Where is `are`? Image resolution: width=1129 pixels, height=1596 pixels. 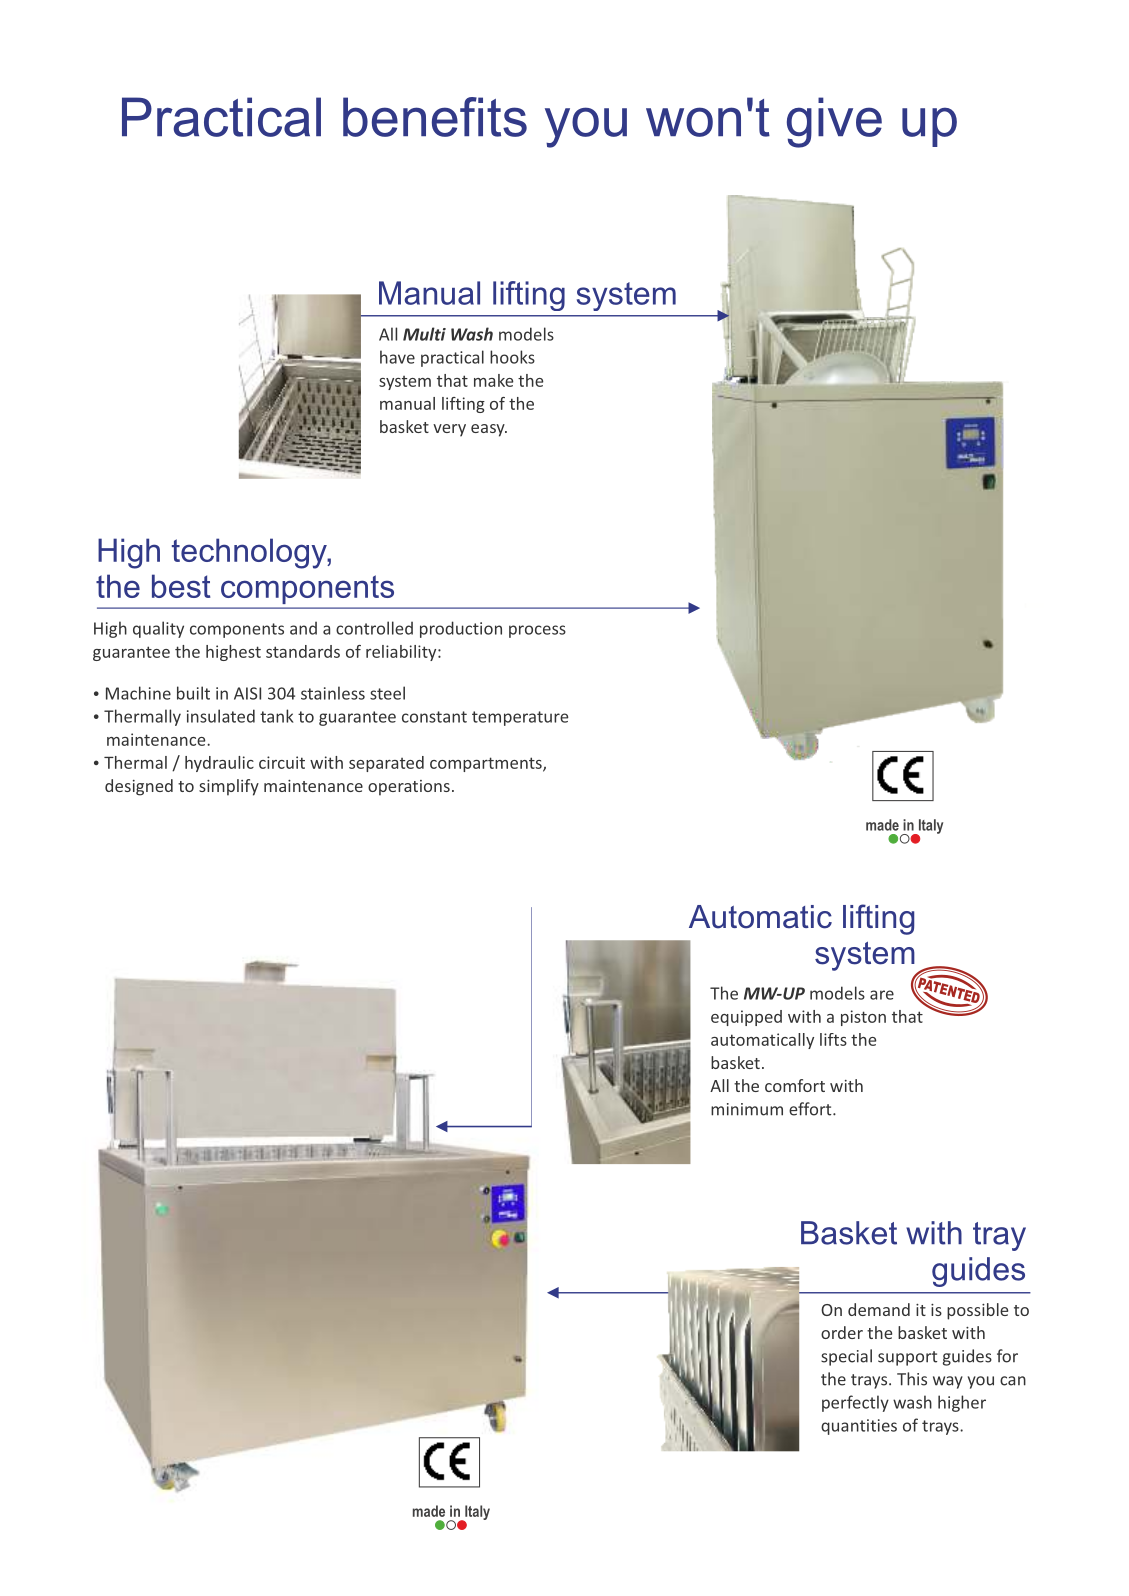
are is located at coordinates (882, 995).
